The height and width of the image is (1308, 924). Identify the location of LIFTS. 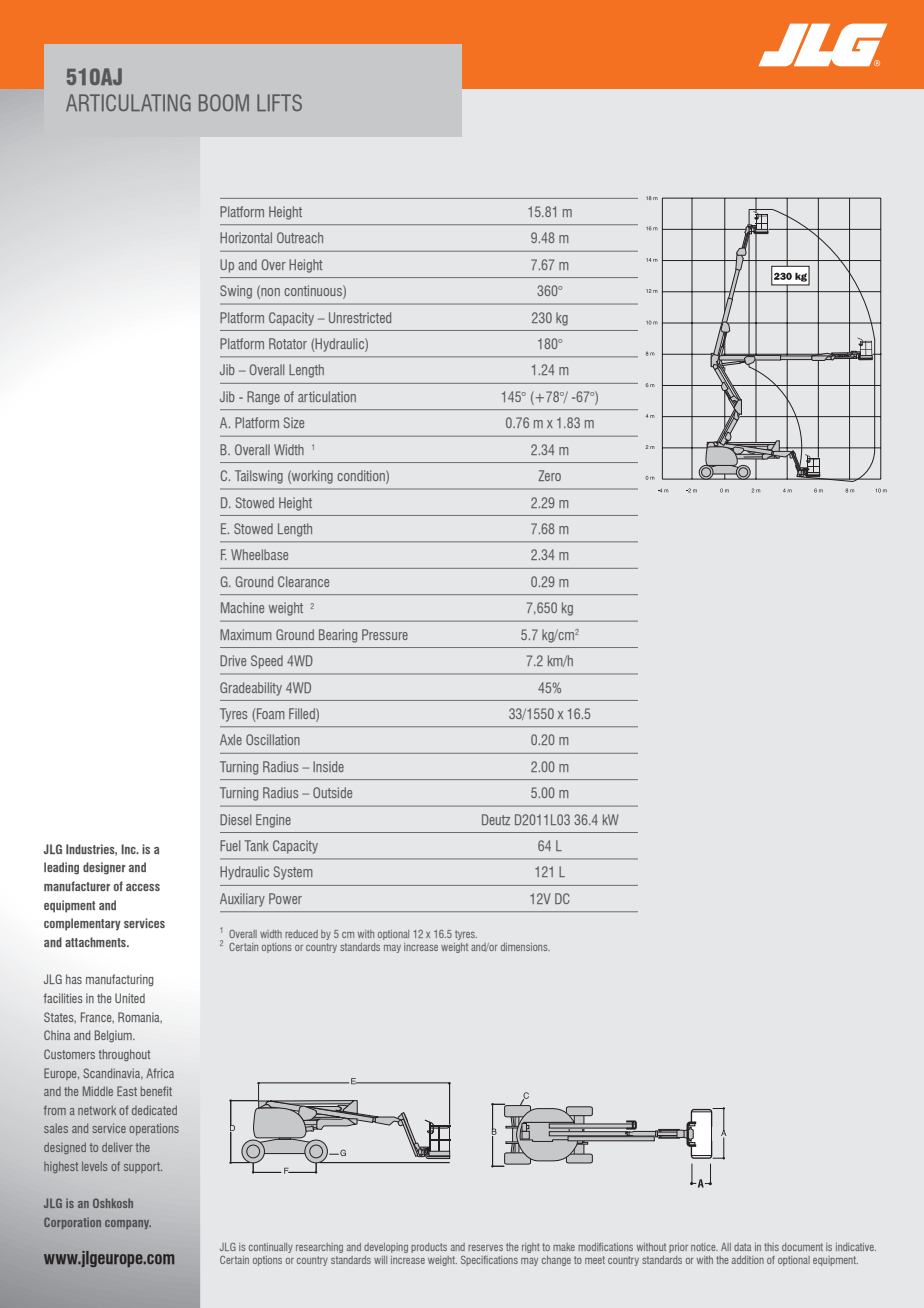
(279, 102).
